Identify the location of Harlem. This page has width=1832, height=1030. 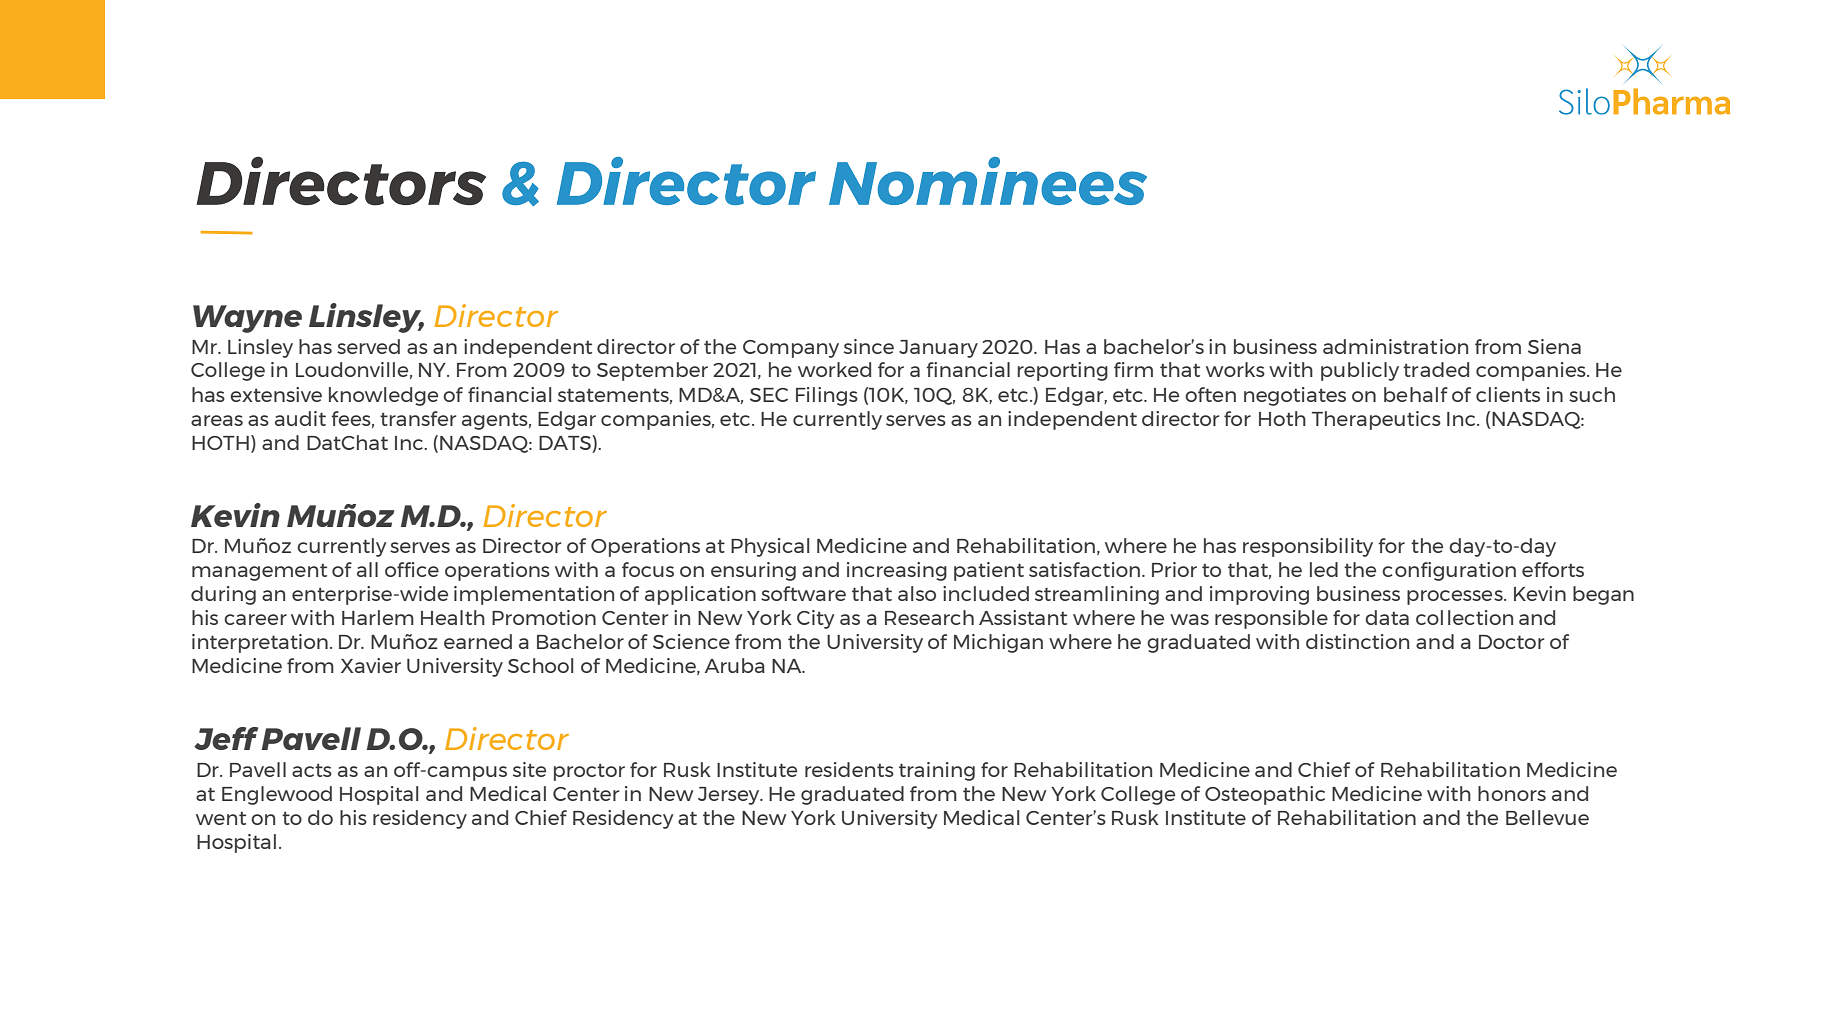
(378, 617).
